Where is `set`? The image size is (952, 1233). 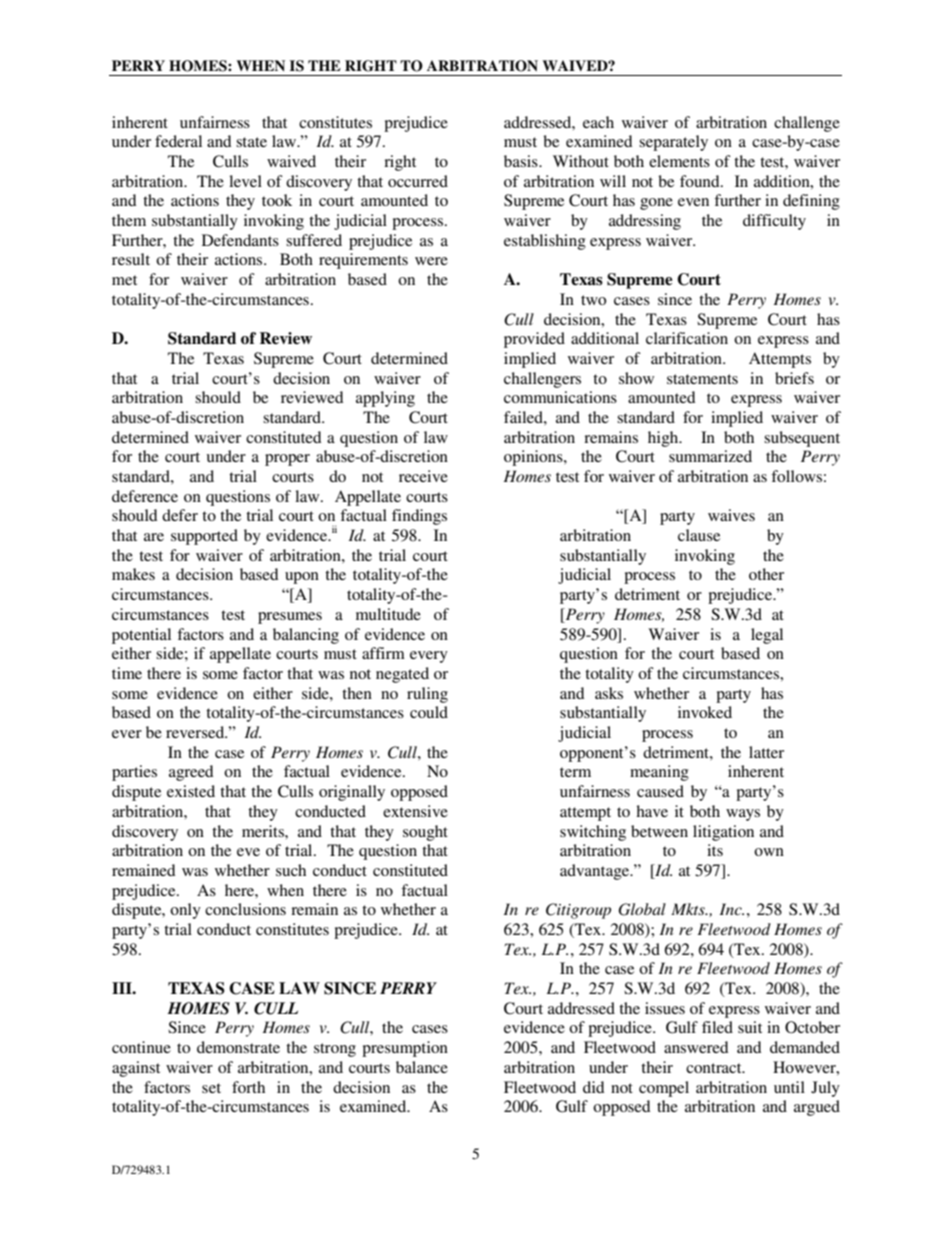 set is located at coordinates (211, 1088).
